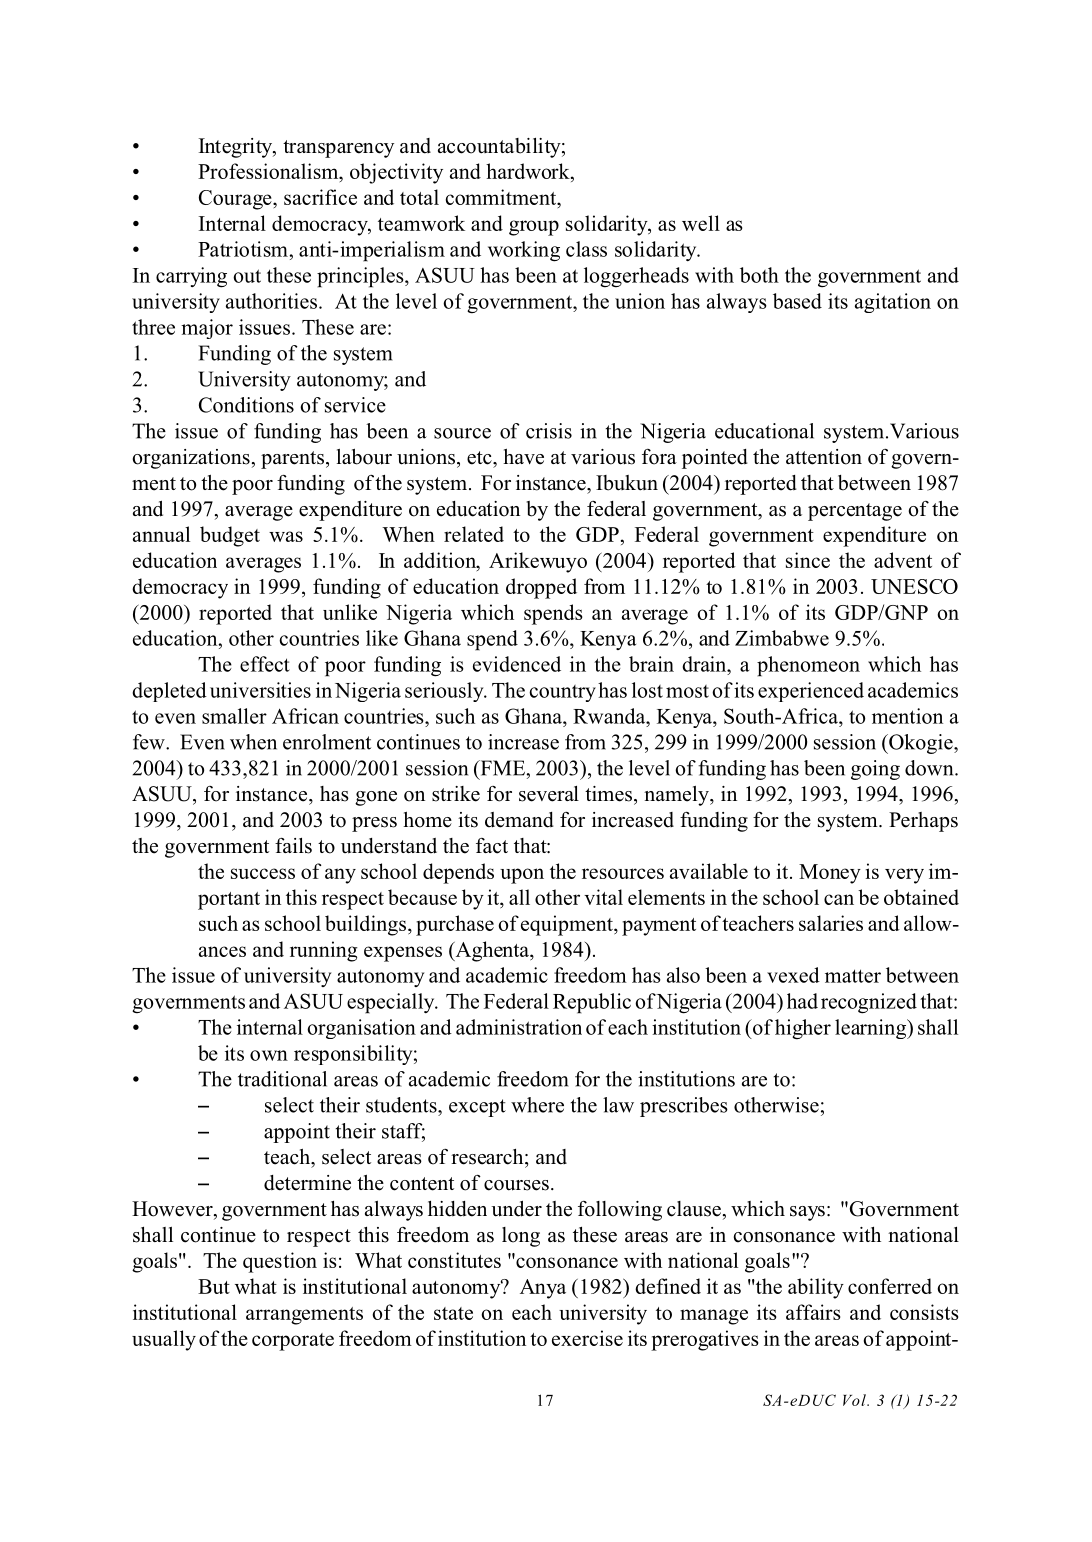 This screenshot has width=1092, height=1542. I want to click on Courage, so click(236, 200).
